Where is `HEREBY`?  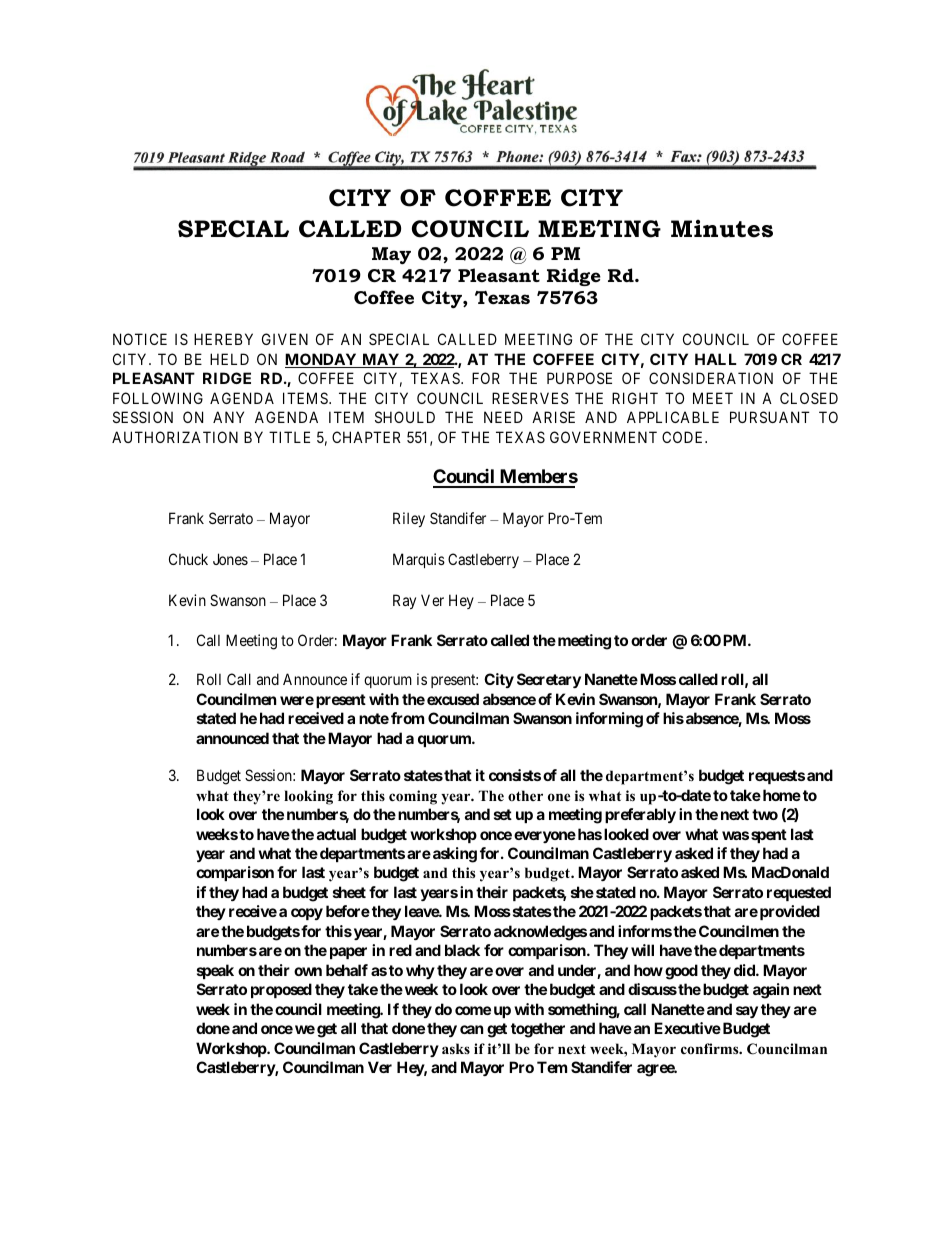 HEREBY is located at coordinates (223, 339).
